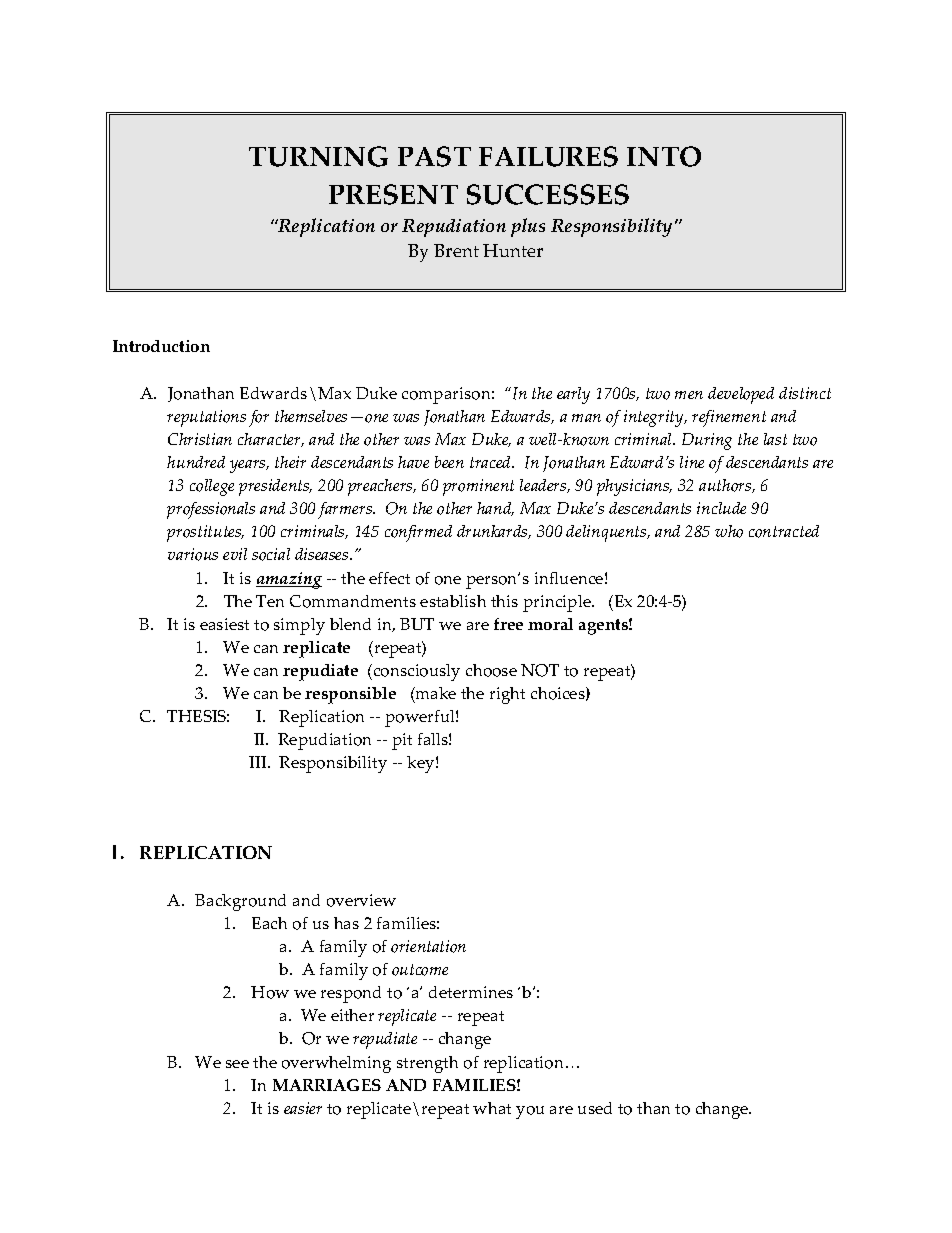 Image resolution: width=952 pixels, height=1233 pixels. Describe the element at coordinates (492, 1108) in the screenshot. I see `what` at that location.
